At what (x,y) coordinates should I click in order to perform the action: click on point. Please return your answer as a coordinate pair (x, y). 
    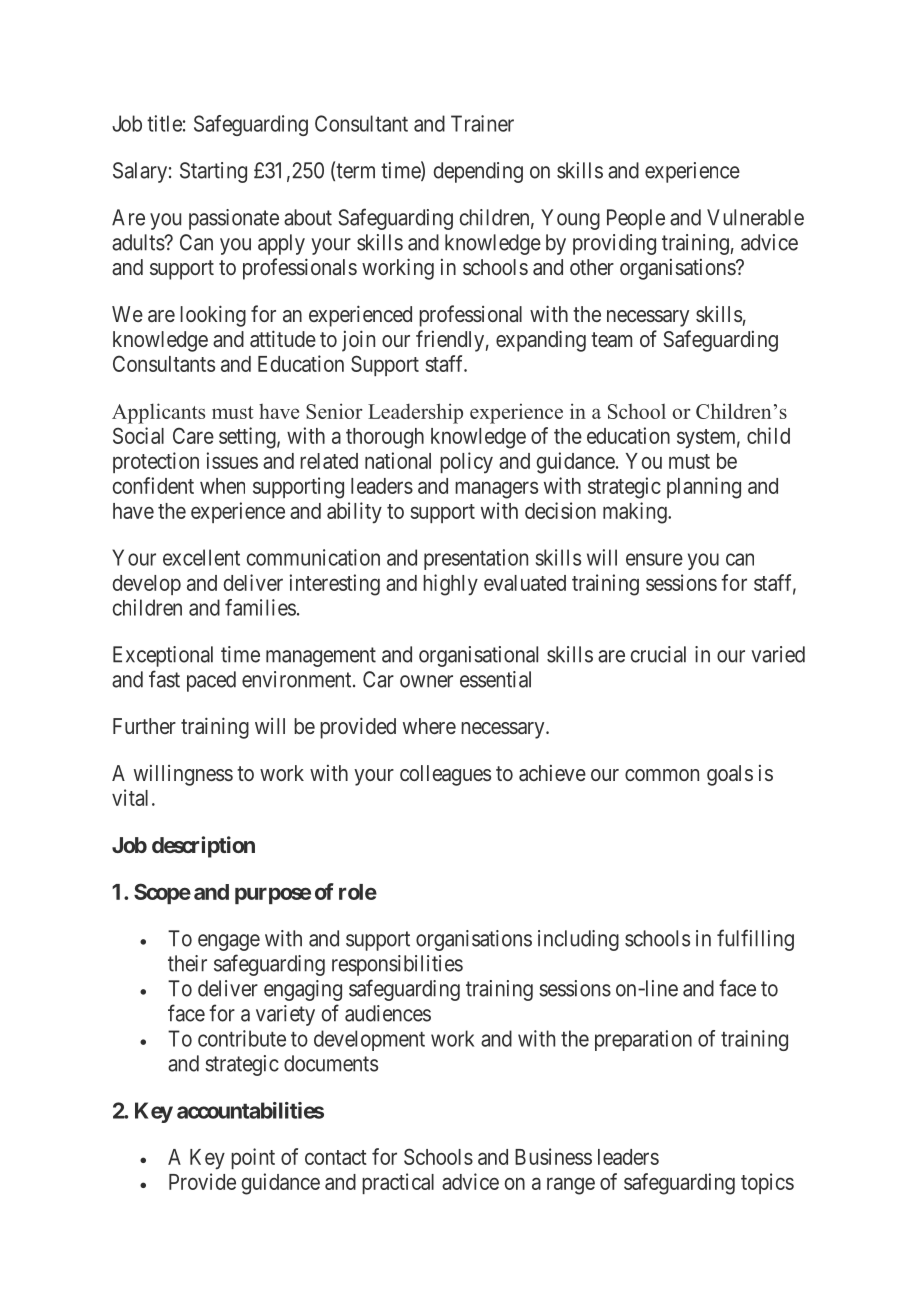
    Looking at the image, I should click on (253, 1158).
